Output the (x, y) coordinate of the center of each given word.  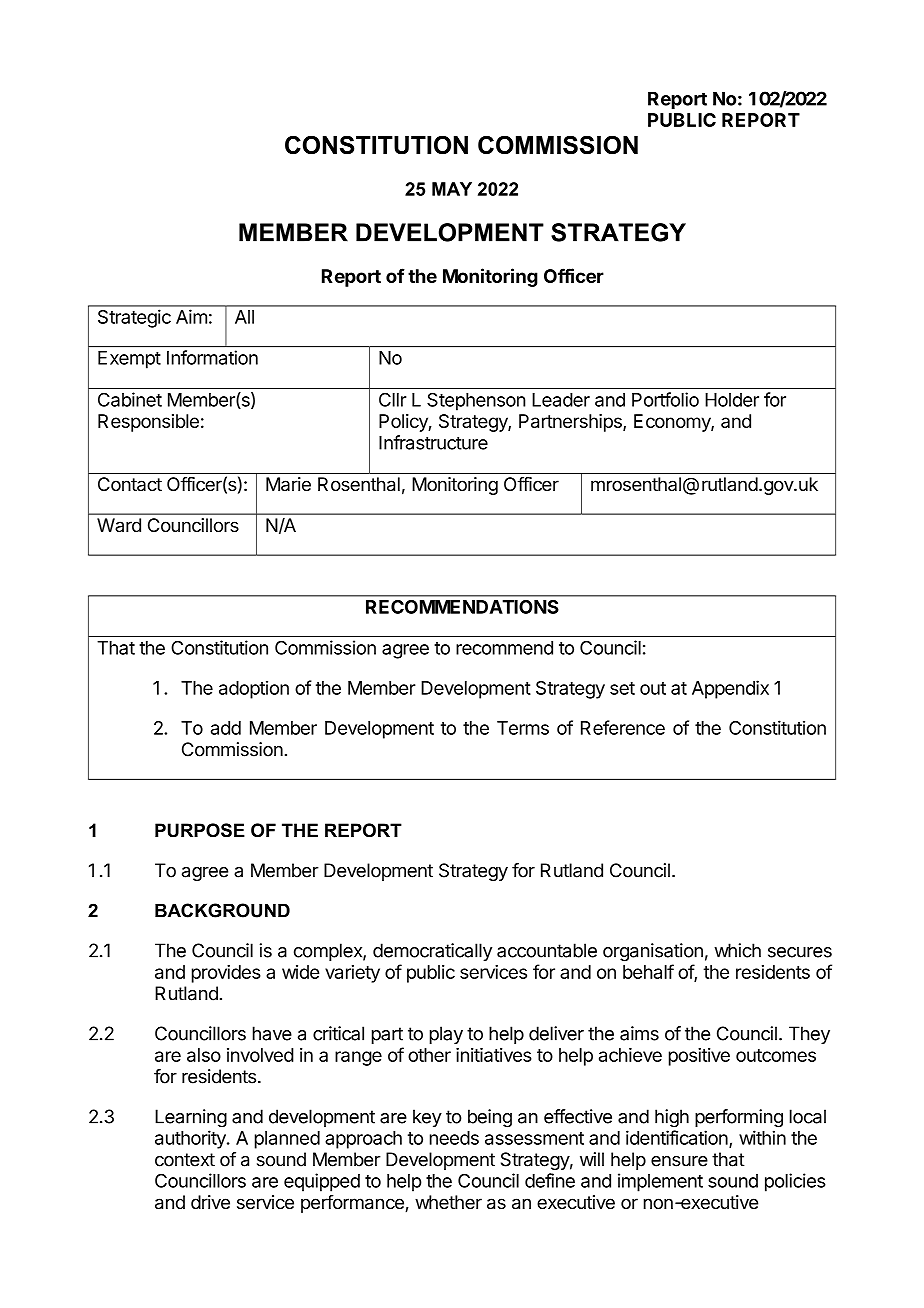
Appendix (730, 689)
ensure (679, 1161)
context (185, 1160)
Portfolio (665, 399)
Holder (732, 400)
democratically (432, 952)
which (737, 950)
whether (448, 1202)
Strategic (134, 319)
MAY (452, 189)
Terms (523, 728)
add (226, 728)
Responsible (148, 423)
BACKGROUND (222, 910)
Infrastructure (433, 442)
